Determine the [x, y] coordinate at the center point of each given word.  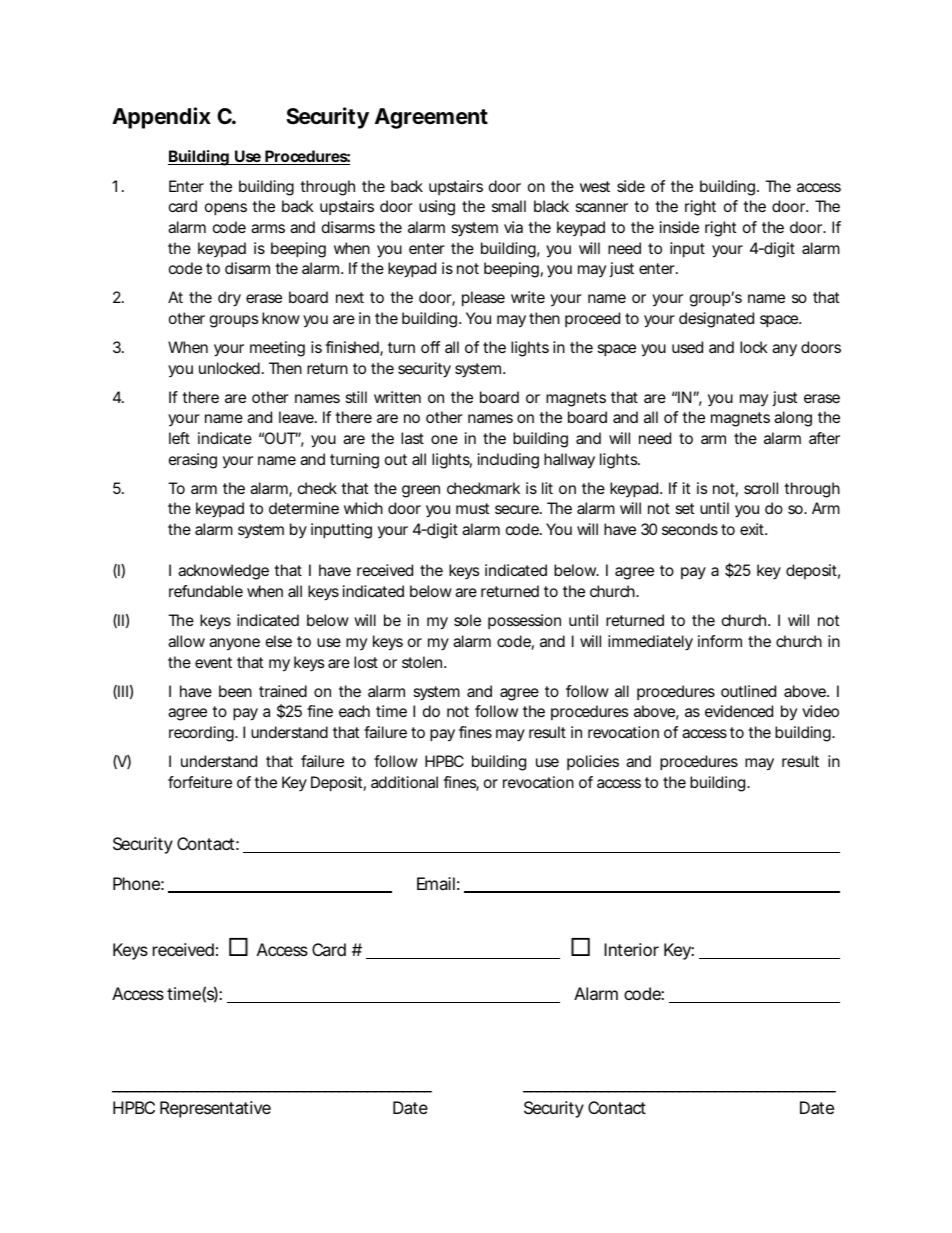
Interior [631, 949]
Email [436, 883]
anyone [234, 644]
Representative [215, 1109]
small [509, 206]
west [595, 186]
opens [226, 209]
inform [720, 641]
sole [467, 620]
